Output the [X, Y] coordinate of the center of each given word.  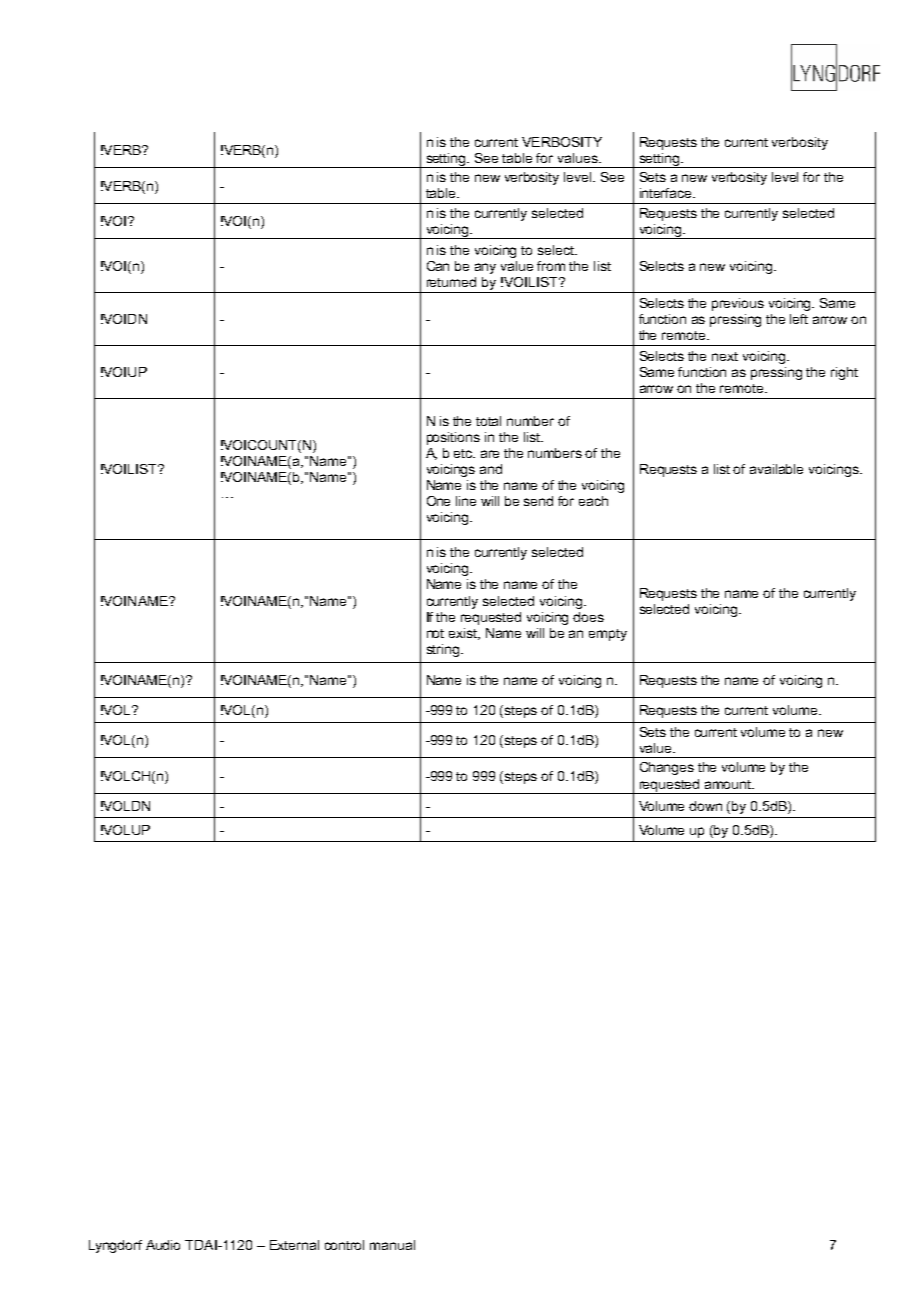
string [443, 650]
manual [392, 1245]
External [294, 1245]
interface [667, 193]
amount [729, 784]
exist [464, 634]
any [485, 268]
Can [438, 266]
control [344, 1245]
